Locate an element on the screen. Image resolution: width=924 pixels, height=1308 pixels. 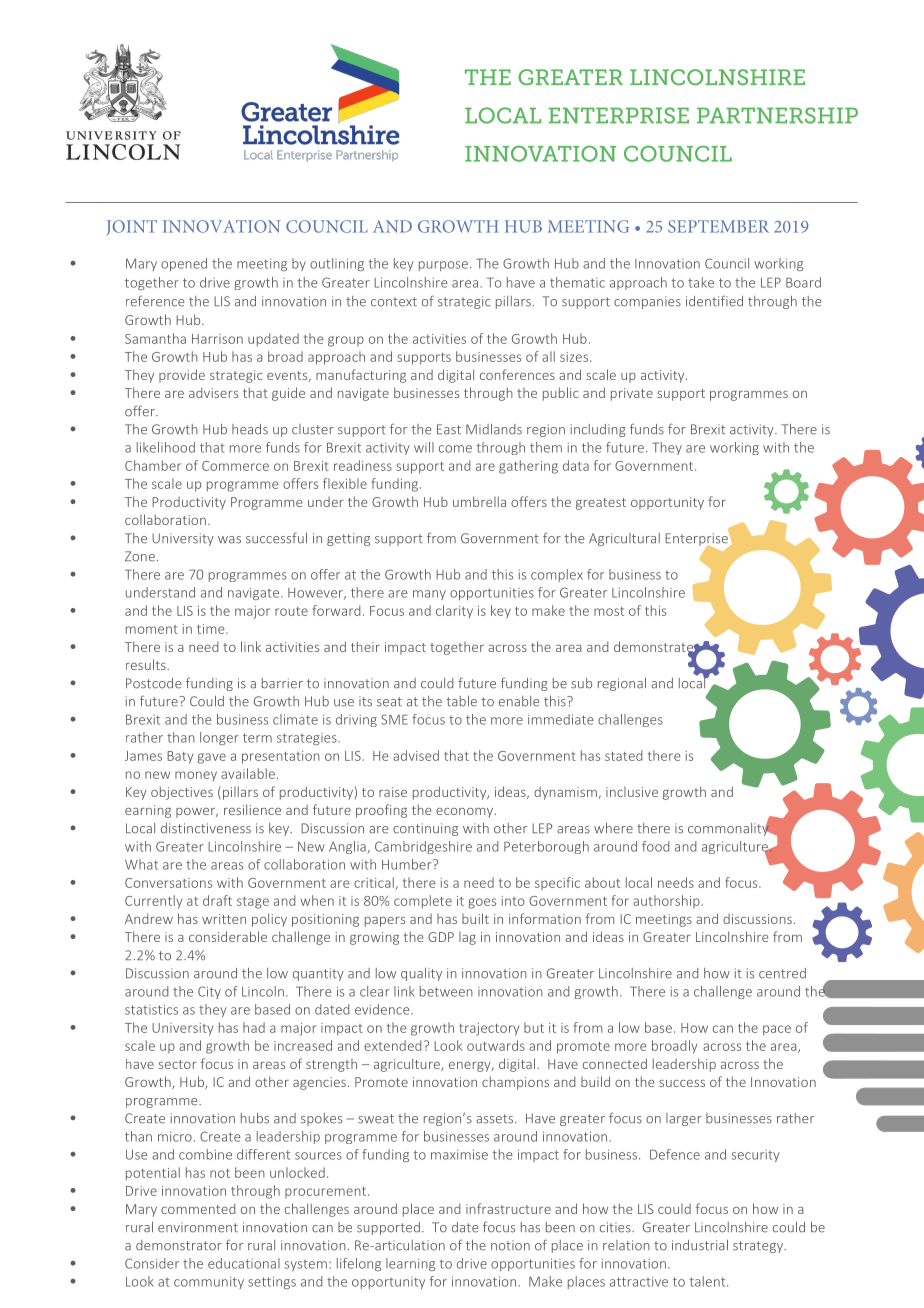
purpose is located at coordinates (443, 266).
